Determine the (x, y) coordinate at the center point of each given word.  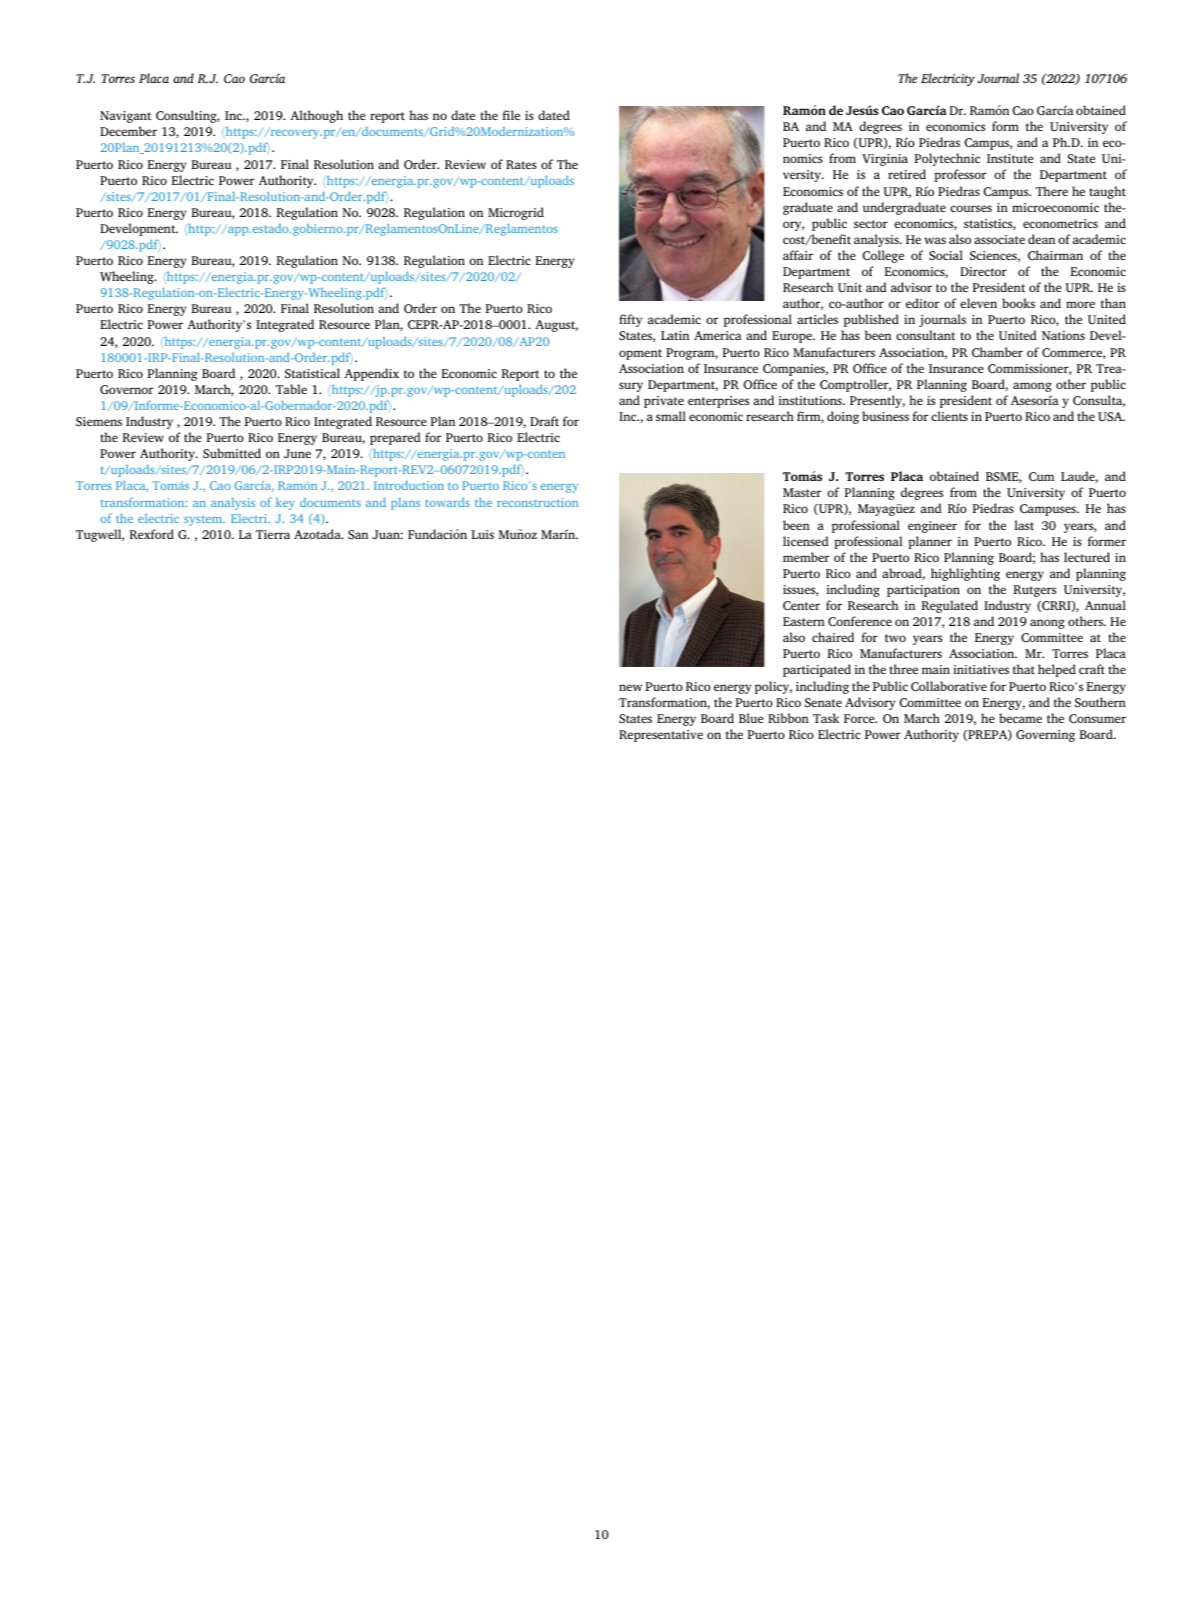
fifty (630, 320)
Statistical (312, 373)
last (1024, 525)
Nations (1063, 335)
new (630, 687)
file (511, 115)
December (128, 131)
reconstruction (537, 502)
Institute (1010, 158)
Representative (661, 736)
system (204, 521)
